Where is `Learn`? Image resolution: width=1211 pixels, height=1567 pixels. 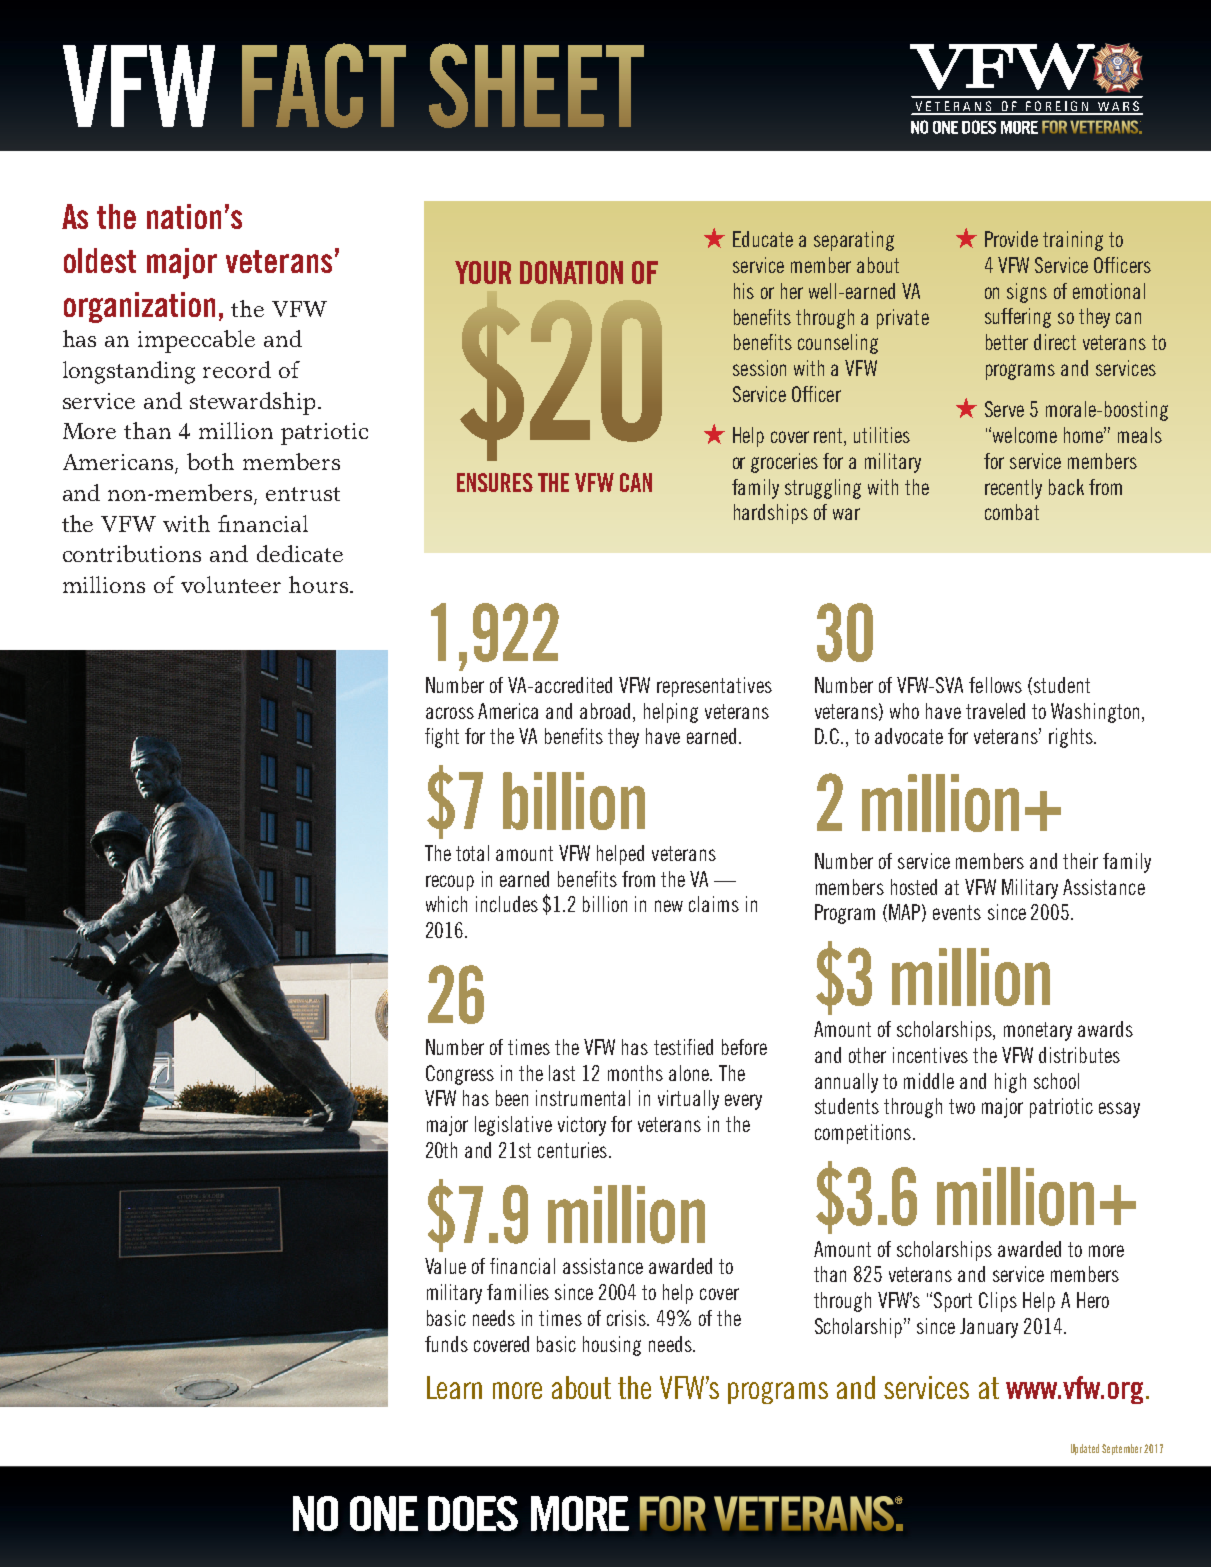
Learn is located at coordinates (454, 1387).
